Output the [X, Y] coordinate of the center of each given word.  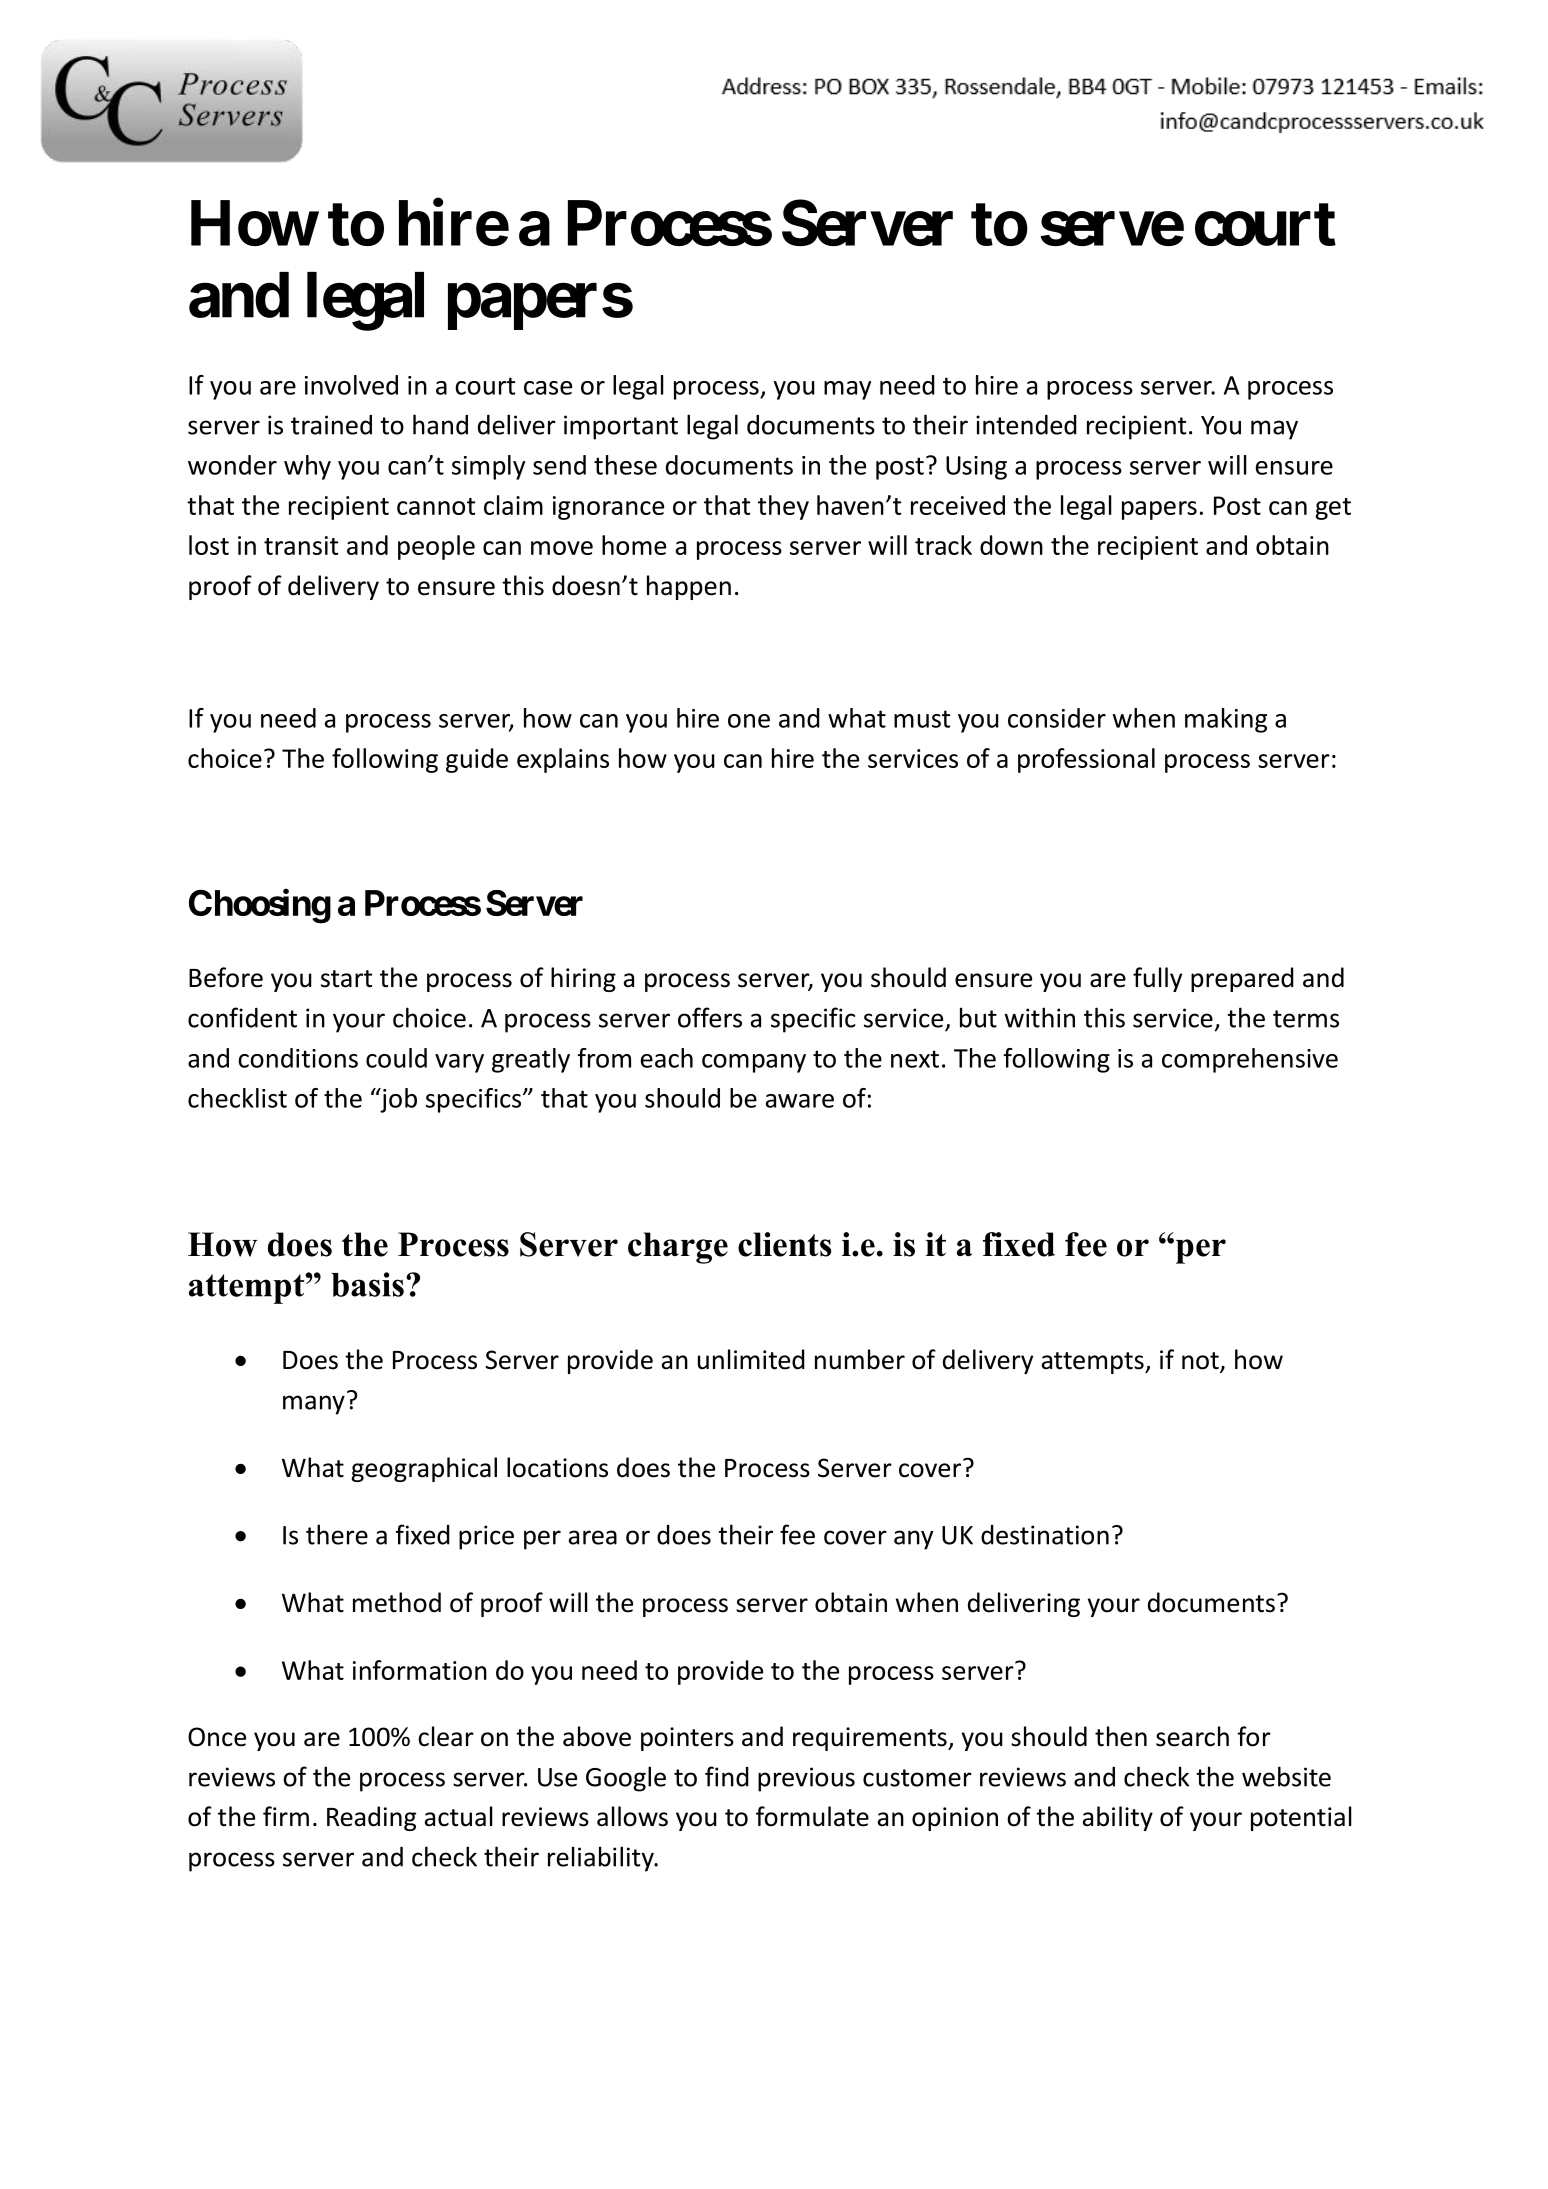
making [1226, 720]
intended [1026, 424]
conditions [298, 1058]
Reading [371, 1818]
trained [331, 425]
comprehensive [1250, 1060]
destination [1045, 1535]
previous [806, 1779]
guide [477, 760]
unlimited [751, 1359]
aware [800, 1101]
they [783, 507]
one [749, 721]
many [314, 1405]
